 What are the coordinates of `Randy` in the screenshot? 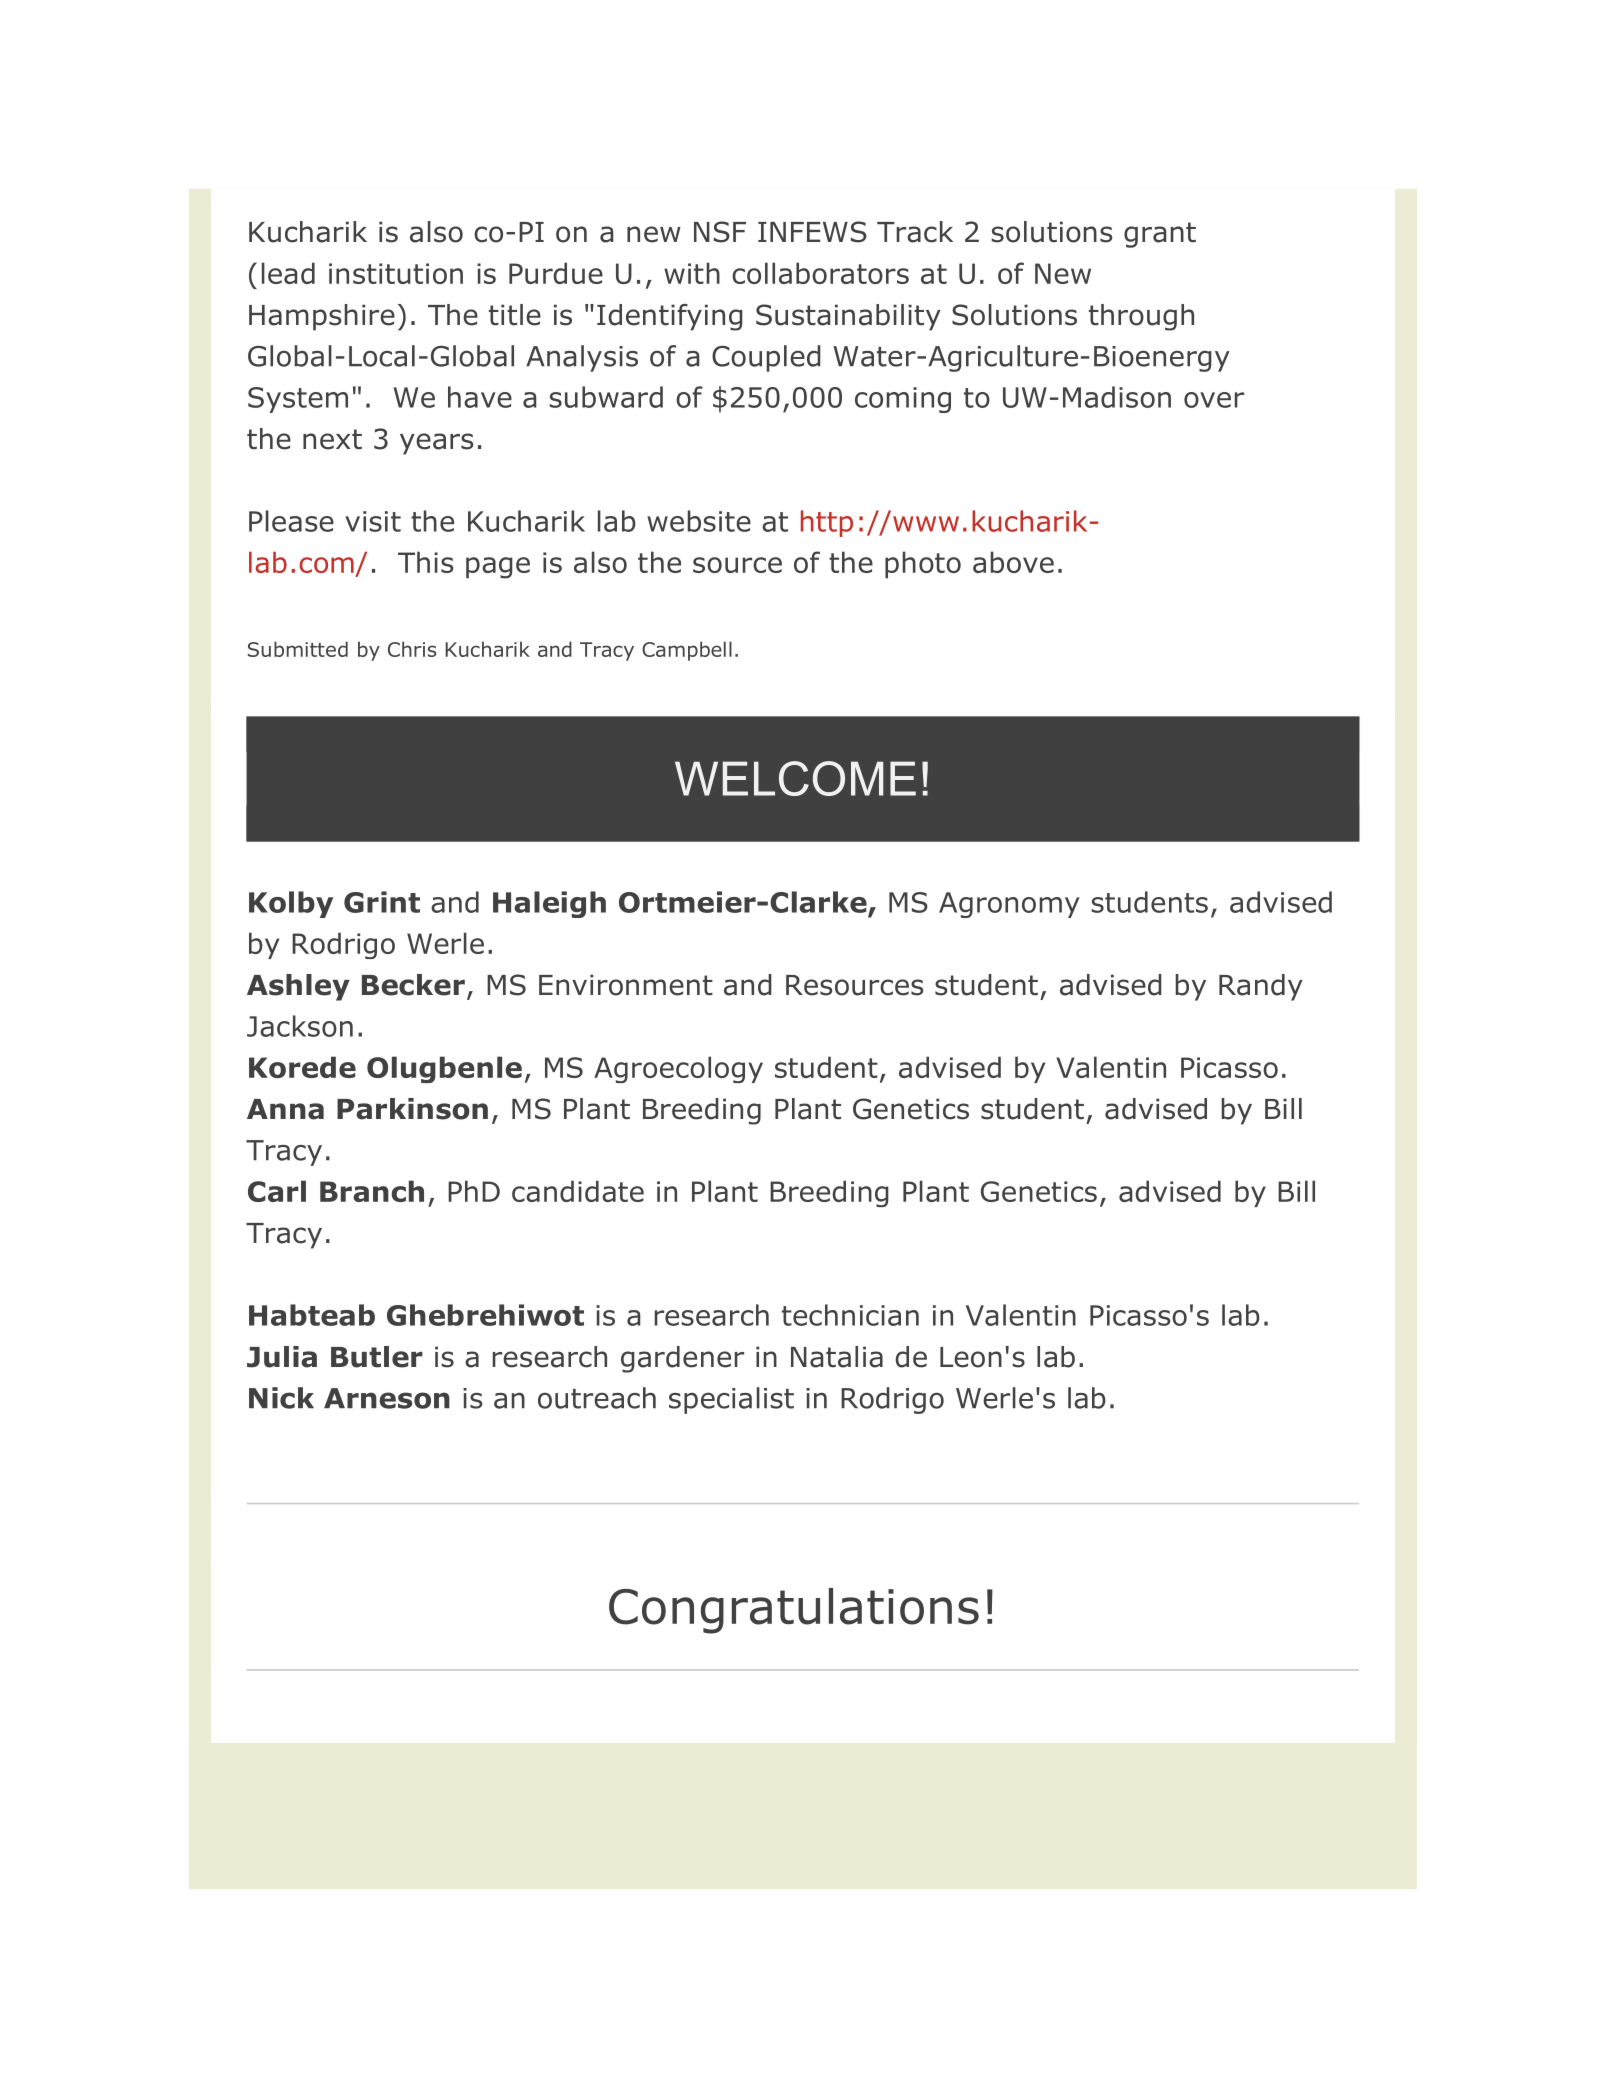 It's located at (1261, 987).
